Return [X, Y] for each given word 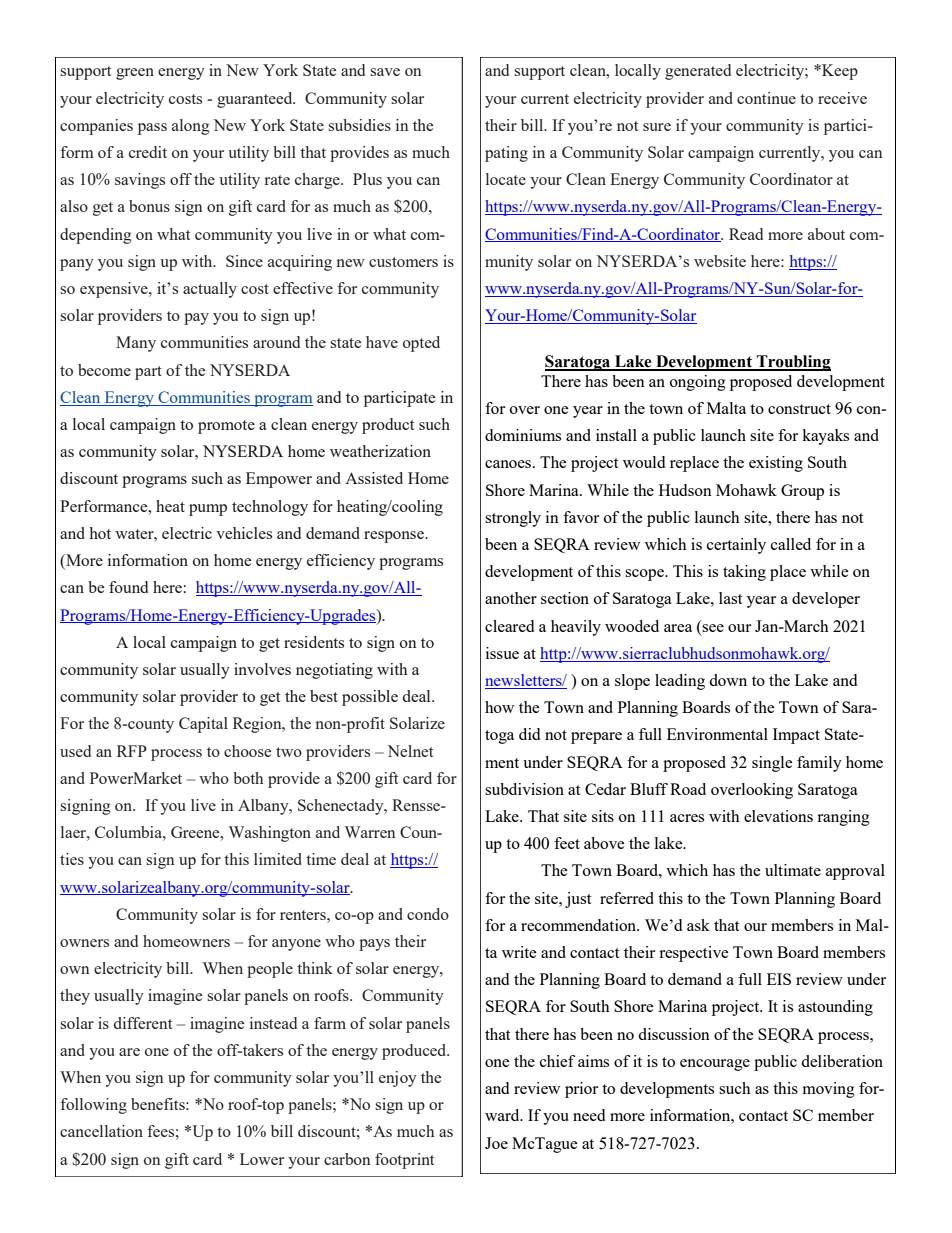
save [385, 72]
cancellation [101, 1131]
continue [766, 98]
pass [152, 129]
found [128, 587]
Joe [496, 1143]
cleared [509, 626]
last [730, 598]
